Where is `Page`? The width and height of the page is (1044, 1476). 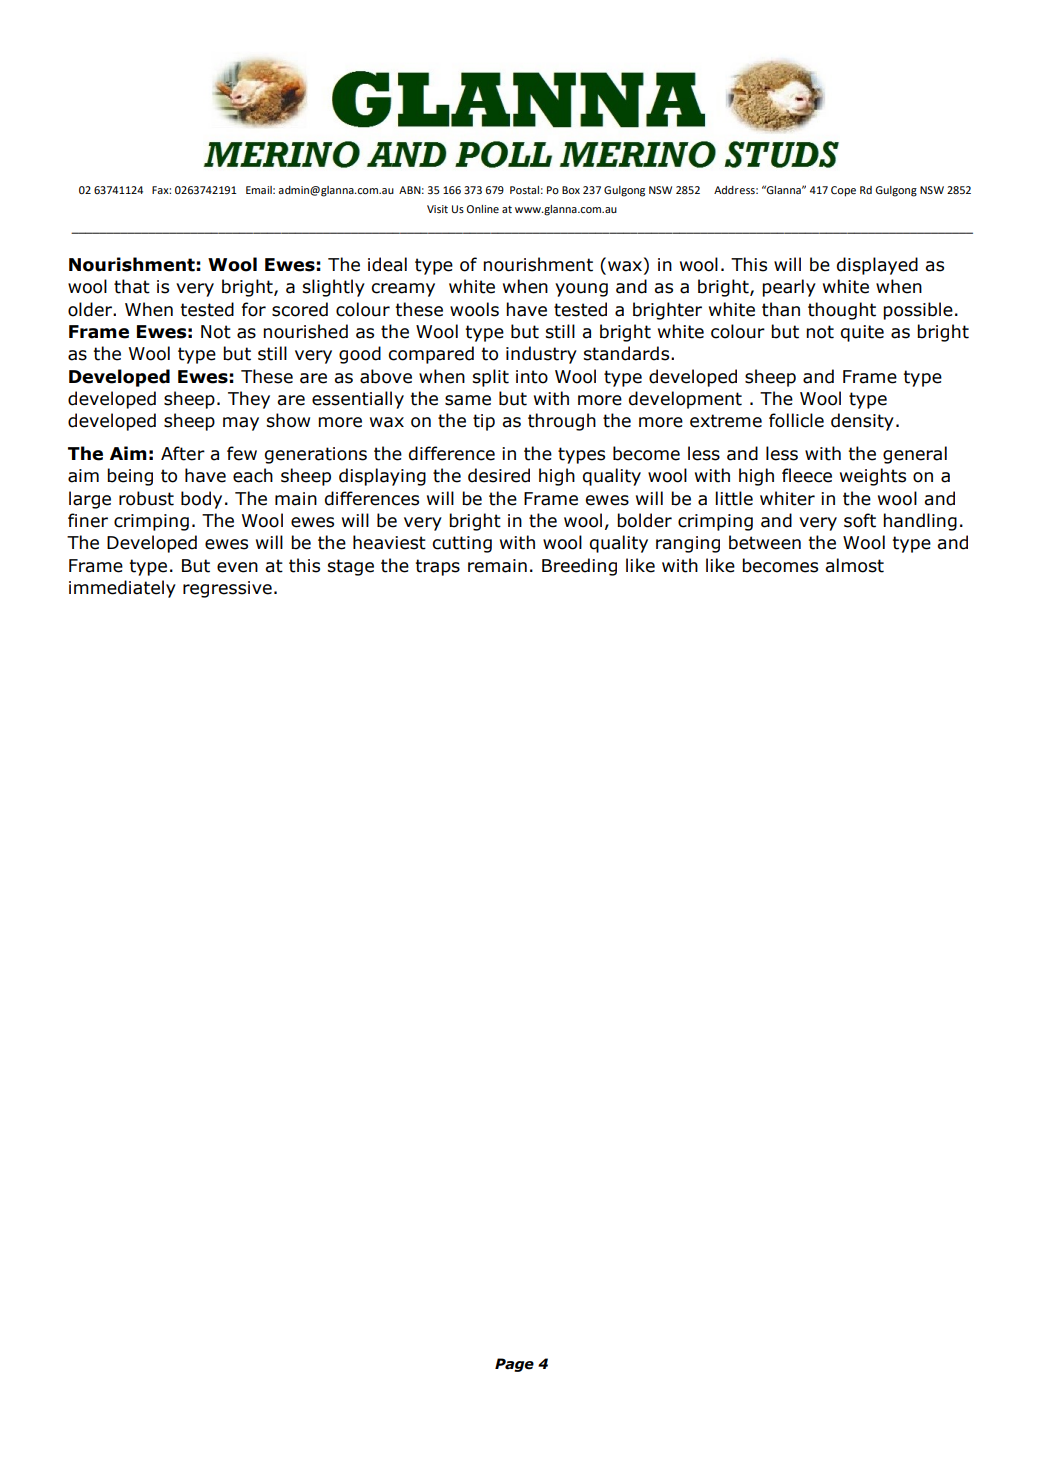
Page is located at coordinates (514, 1365).
